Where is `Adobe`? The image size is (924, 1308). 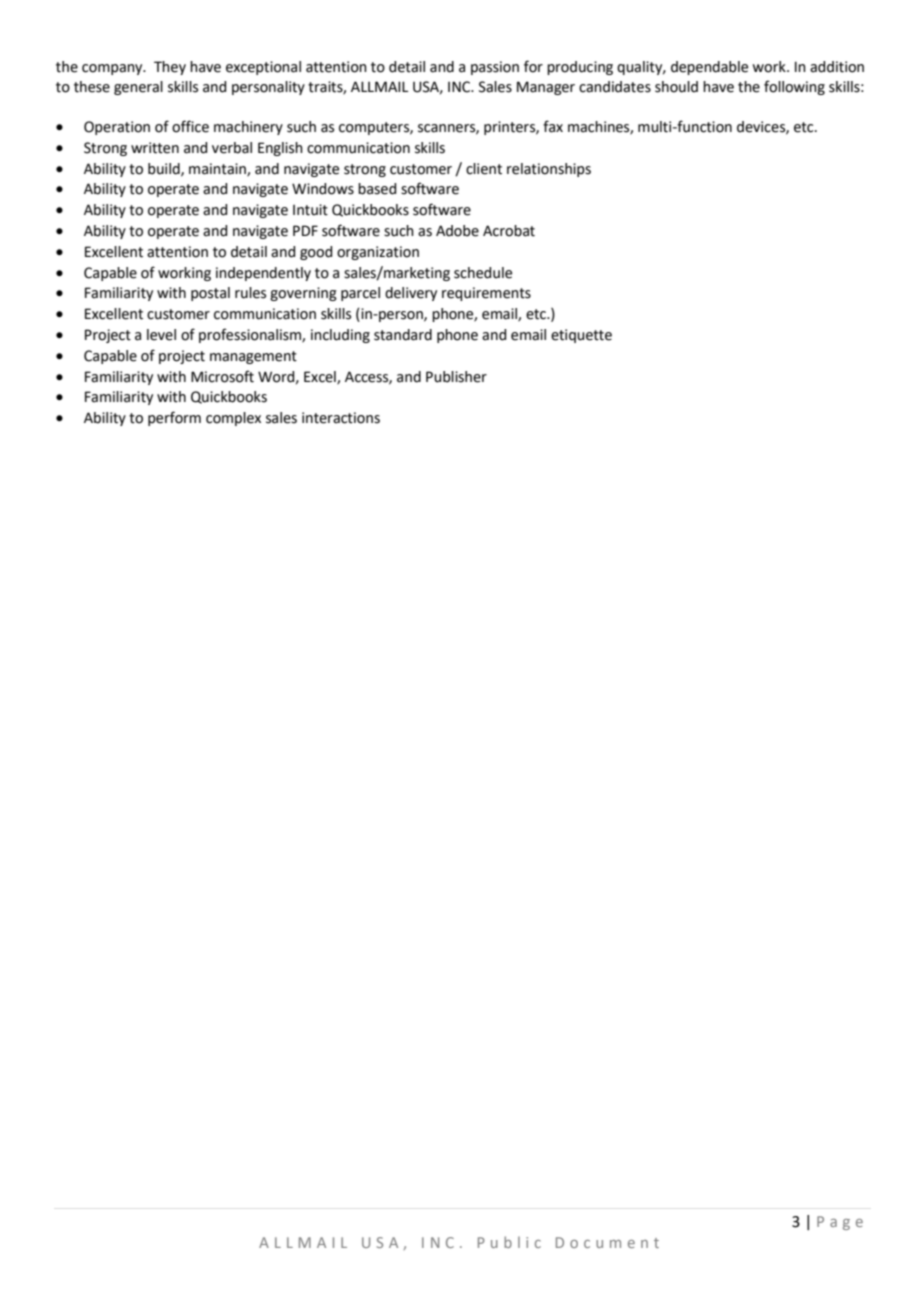 Adobe is located at coordinates (457, 231).
